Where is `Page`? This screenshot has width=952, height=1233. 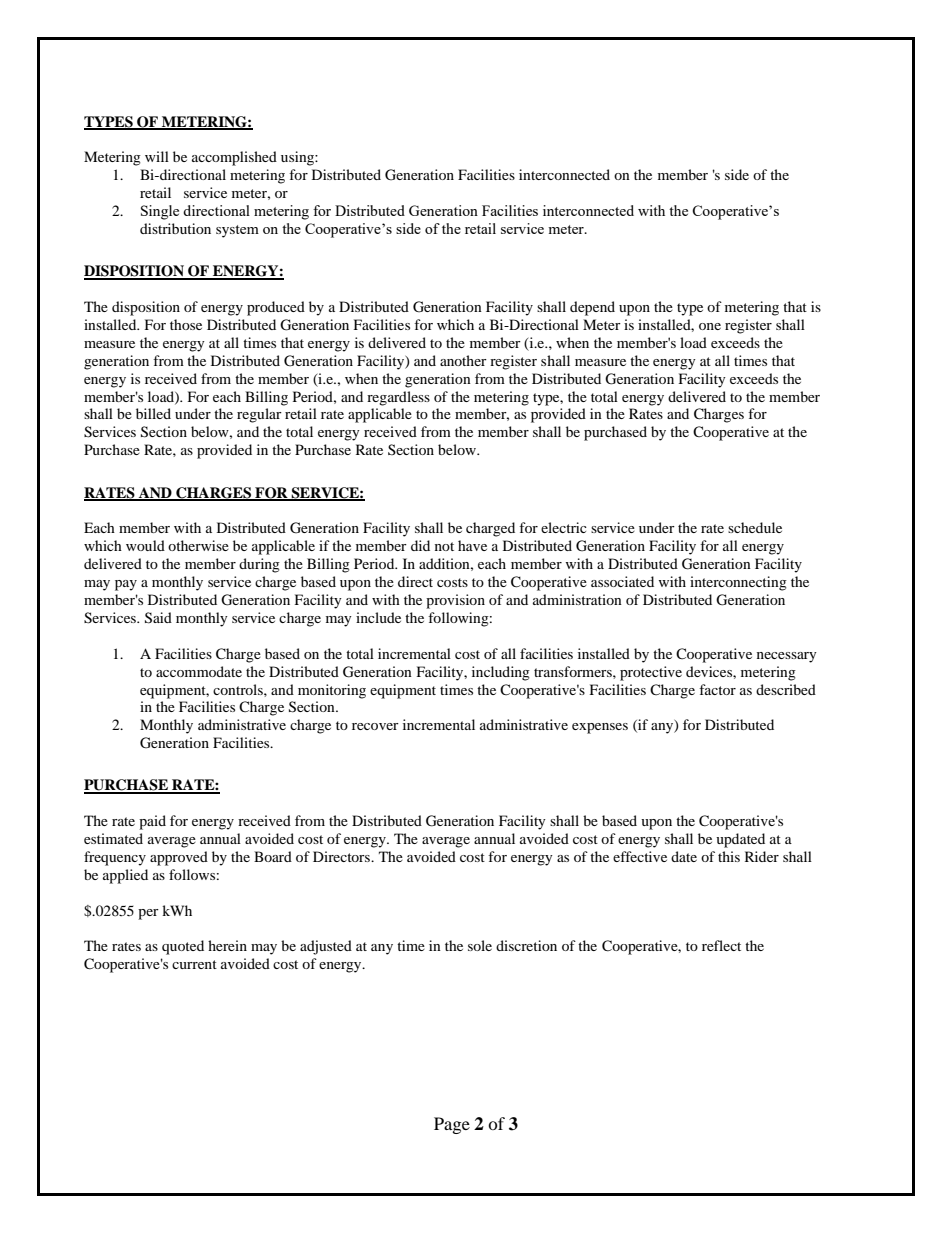 Page is located at coordinates (452, 1125).
